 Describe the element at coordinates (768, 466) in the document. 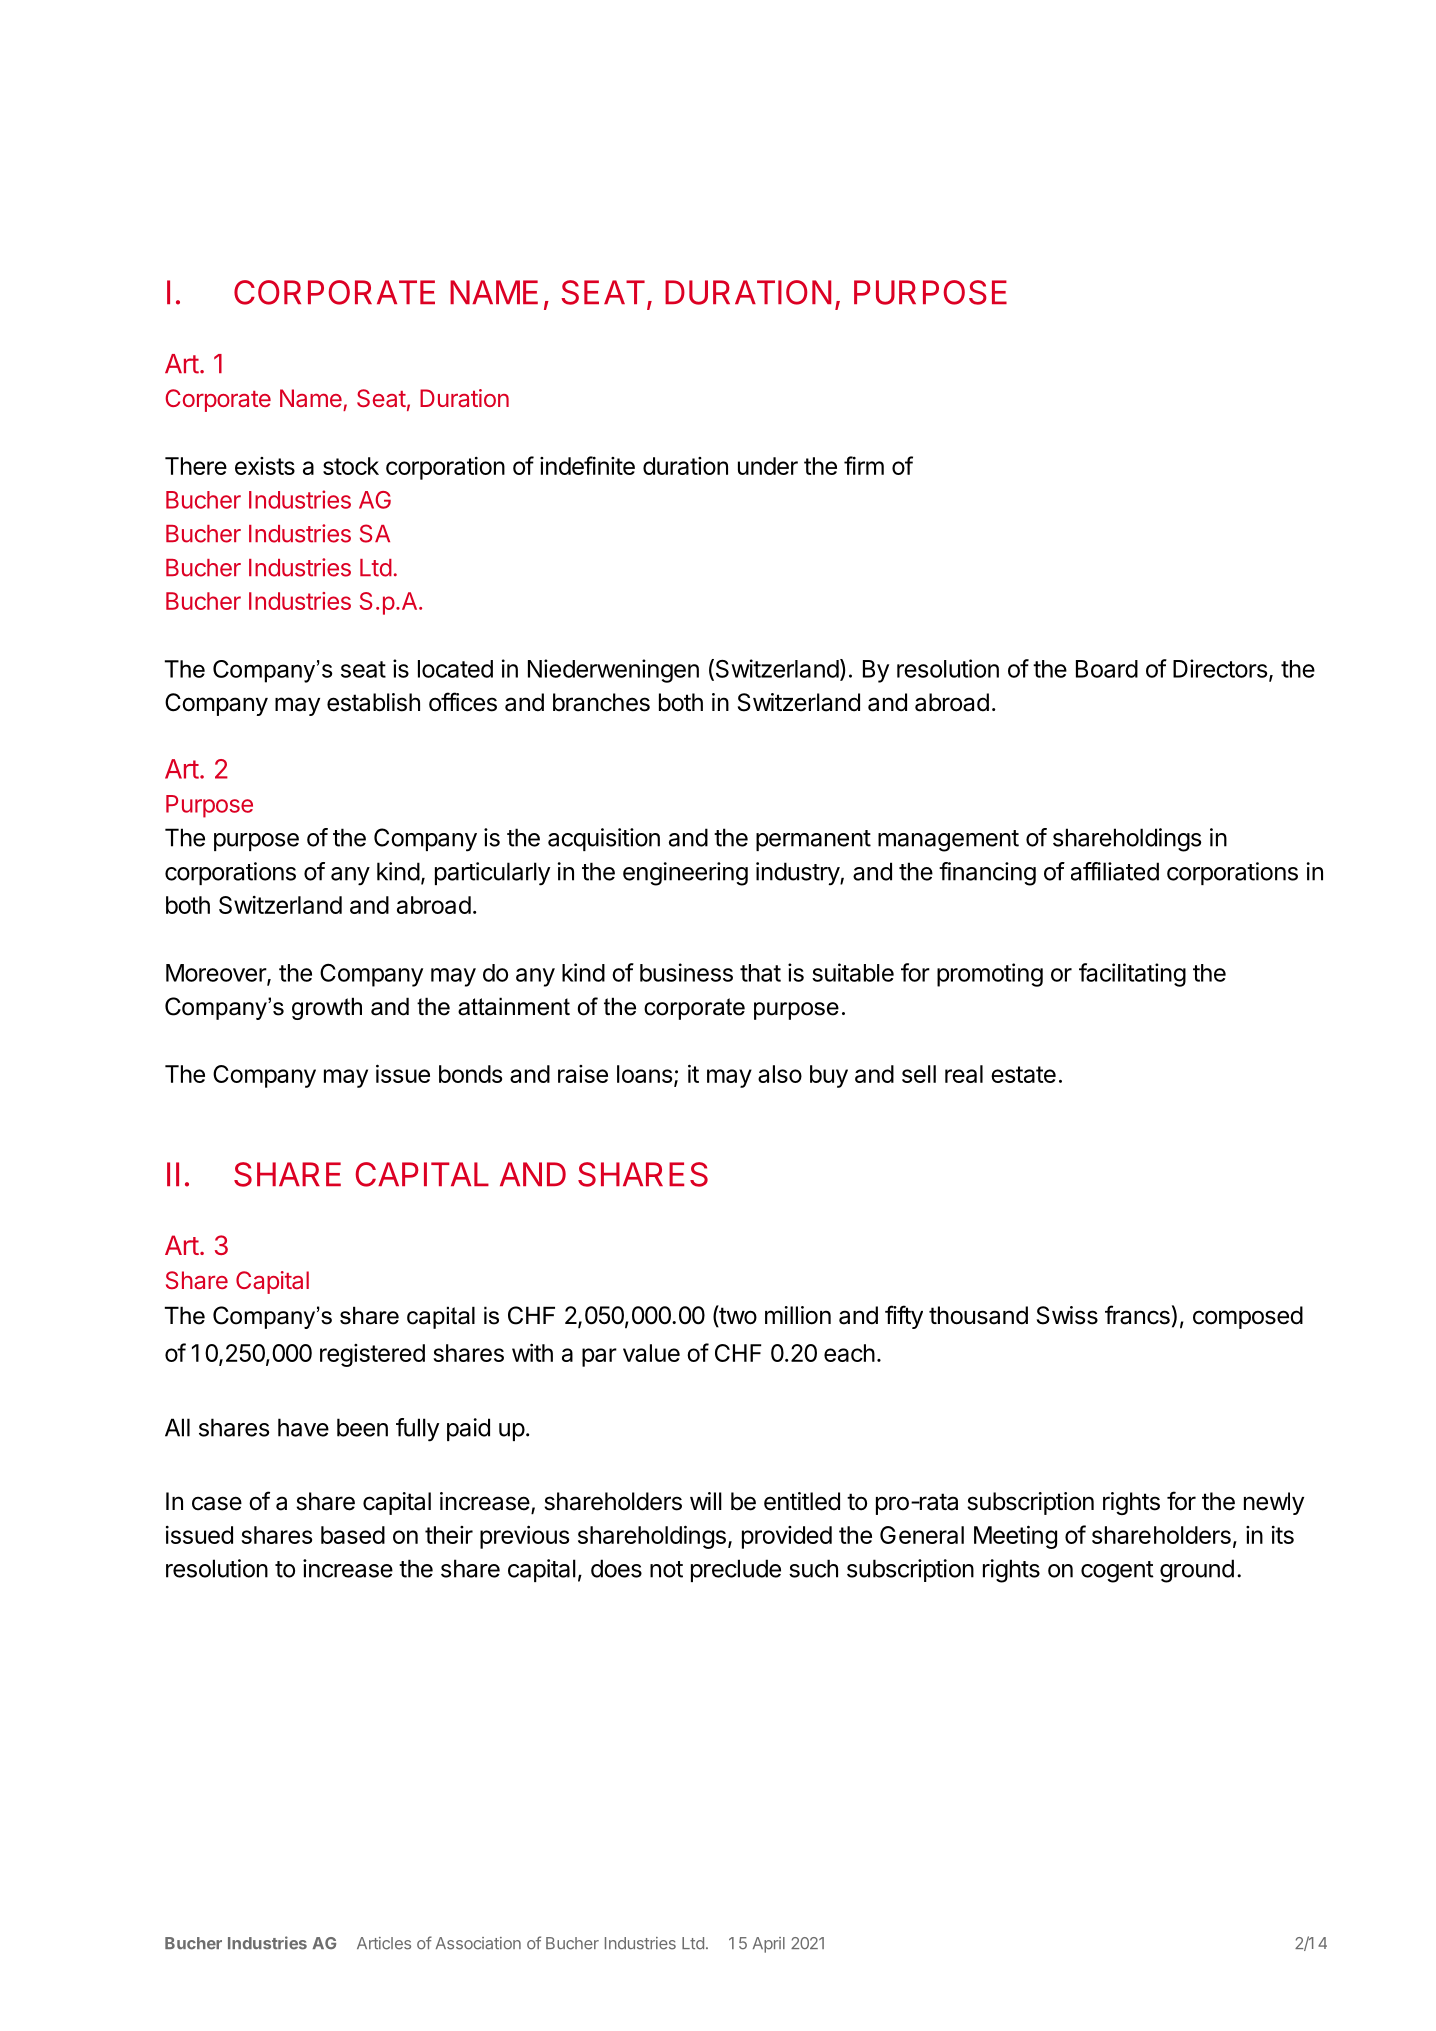

I see `under` at that location.
